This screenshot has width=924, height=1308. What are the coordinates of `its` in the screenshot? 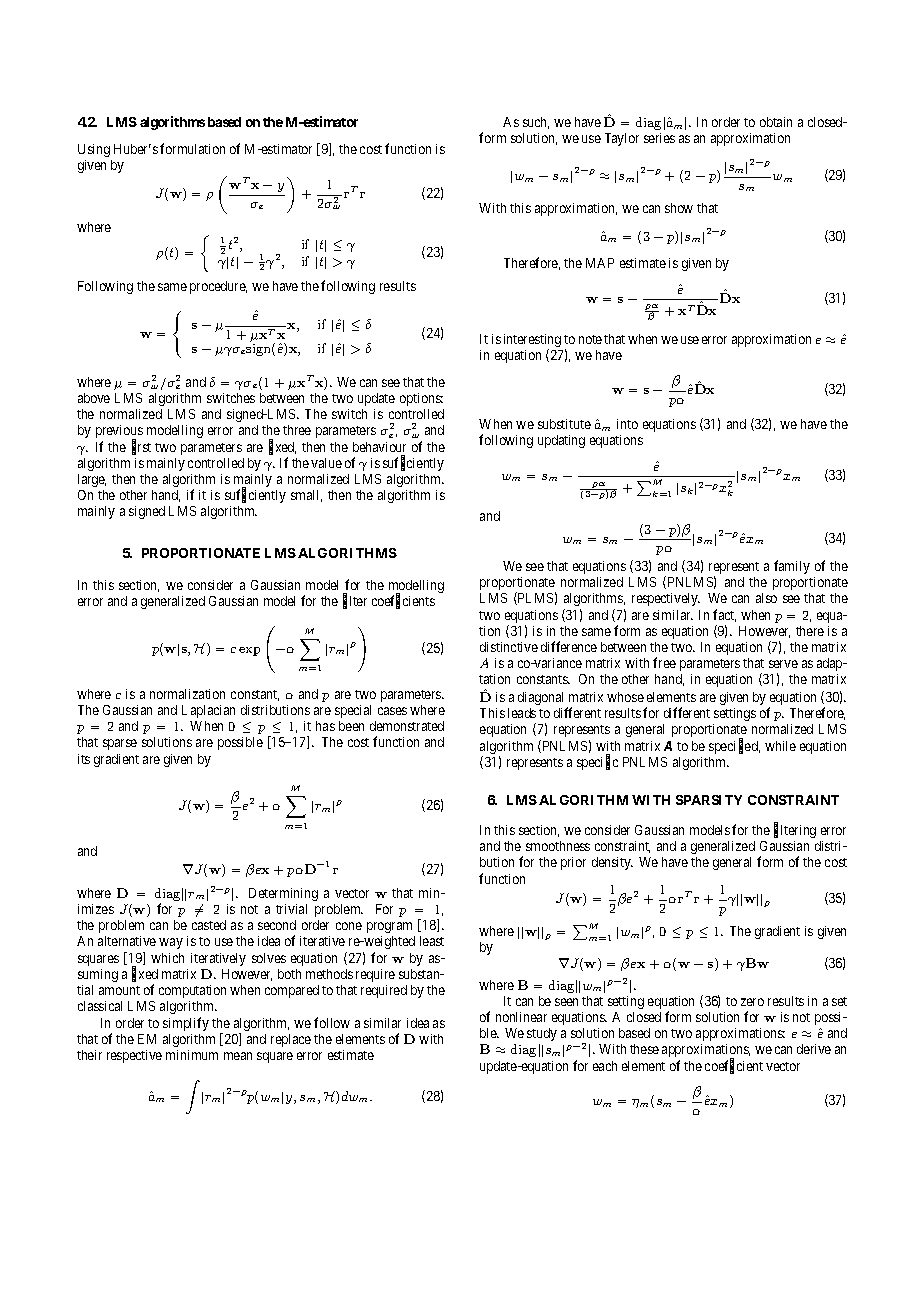 It's located at (84, 759).
